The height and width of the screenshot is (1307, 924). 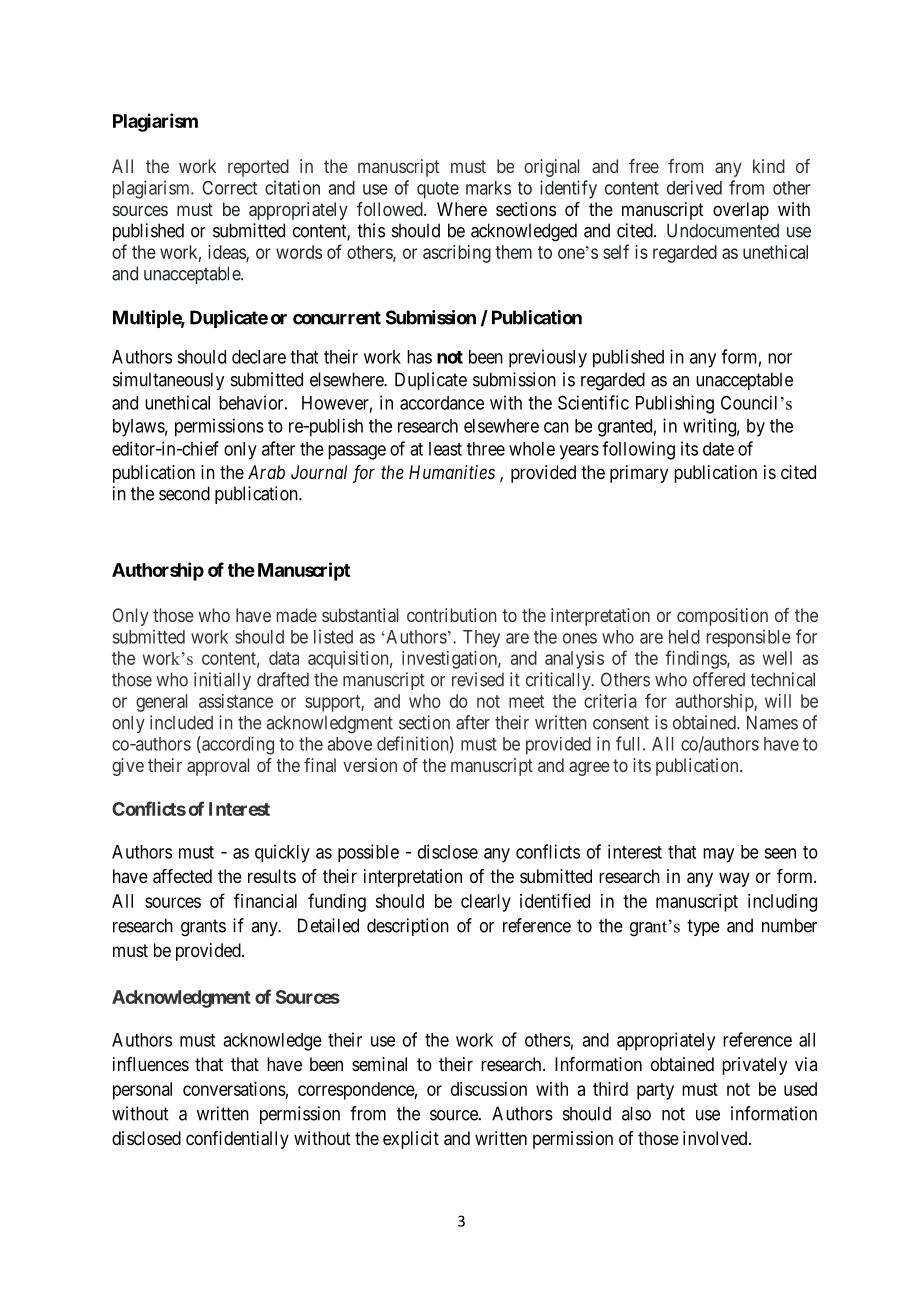 What do you see at coordinates (780, 358) in the screenshot?
I see `nor` at bounding box center [780, 358].
